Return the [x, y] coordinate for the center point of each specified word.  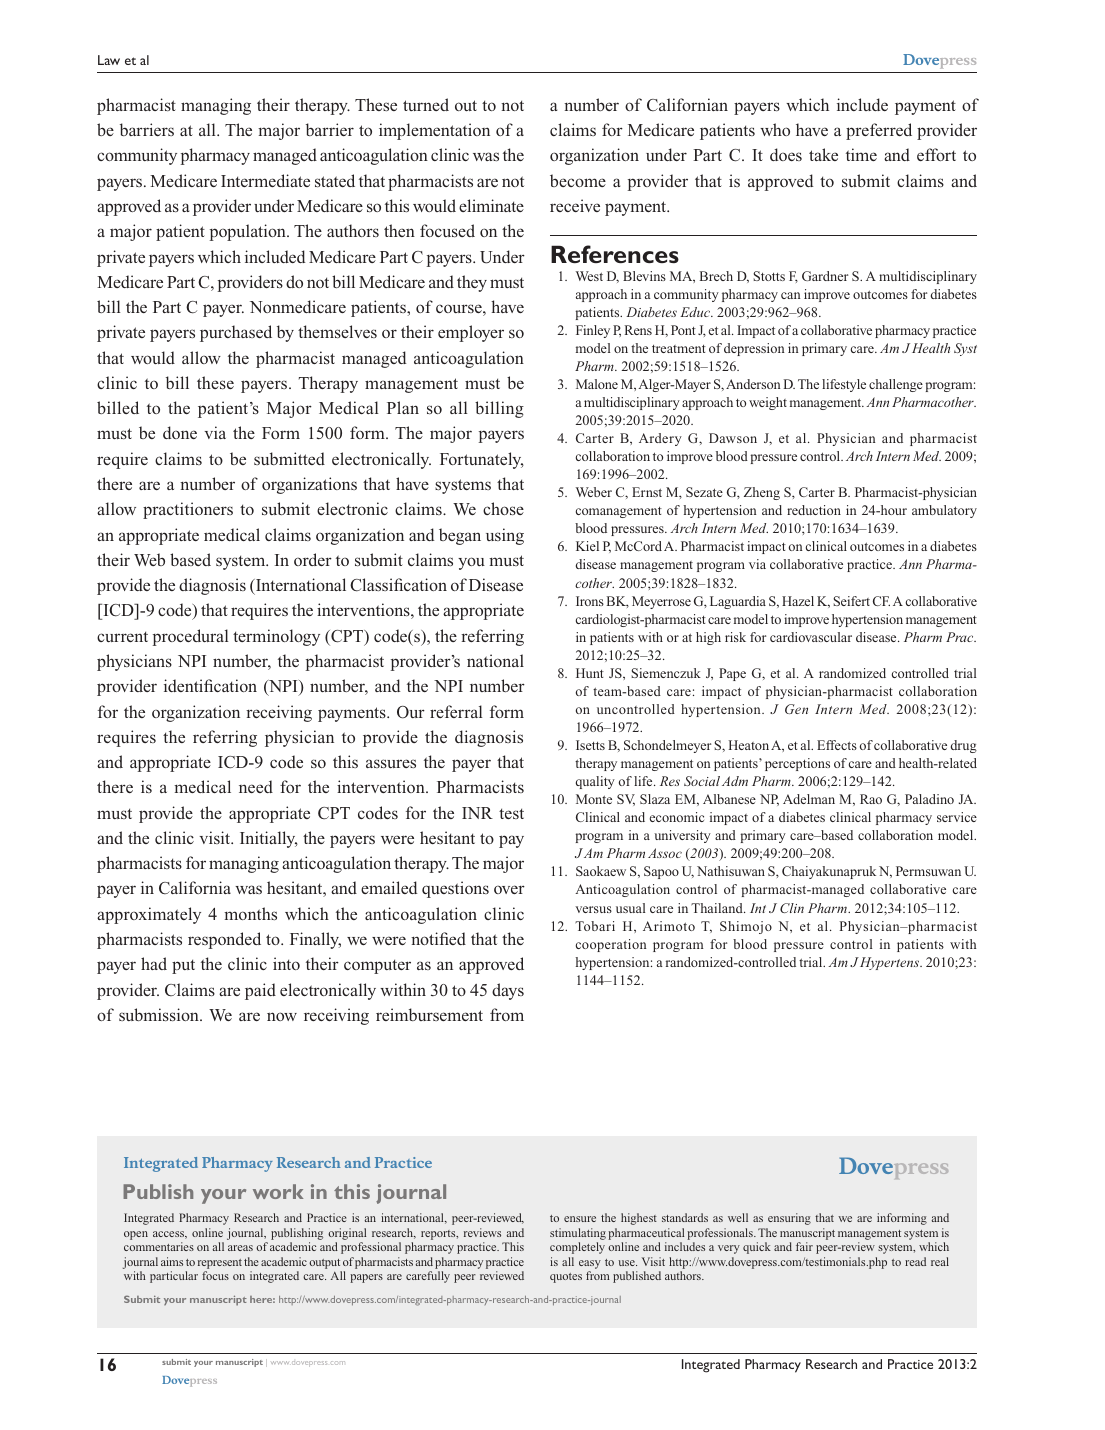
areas [240, 1248]
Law [109, 60]
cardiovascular [811, 637]
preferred [879, 131]
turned [426, 104]
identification [210, 685]
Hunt [590, 673]
